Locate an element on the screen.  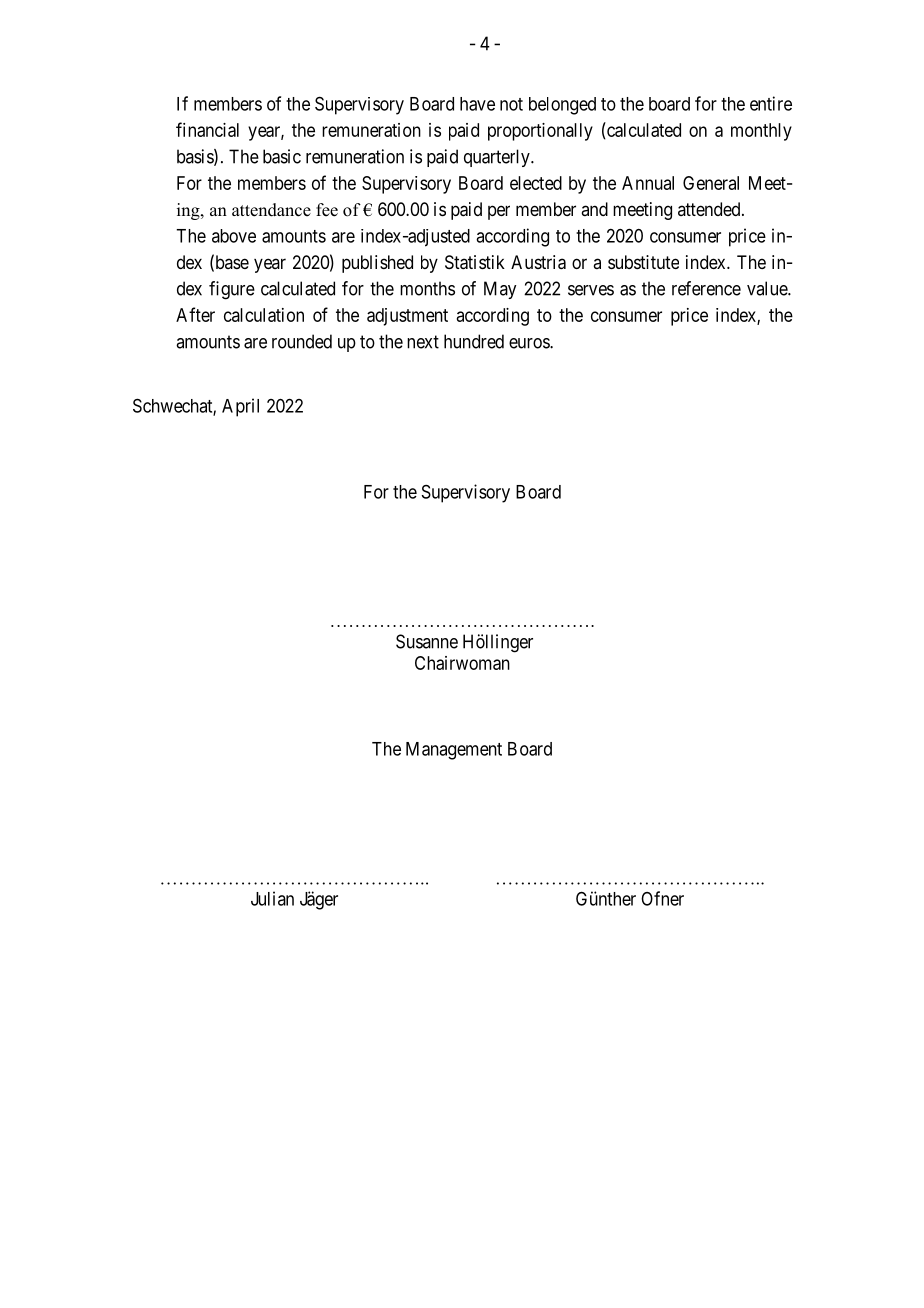
monthly is located at coordinates (761, 132).
